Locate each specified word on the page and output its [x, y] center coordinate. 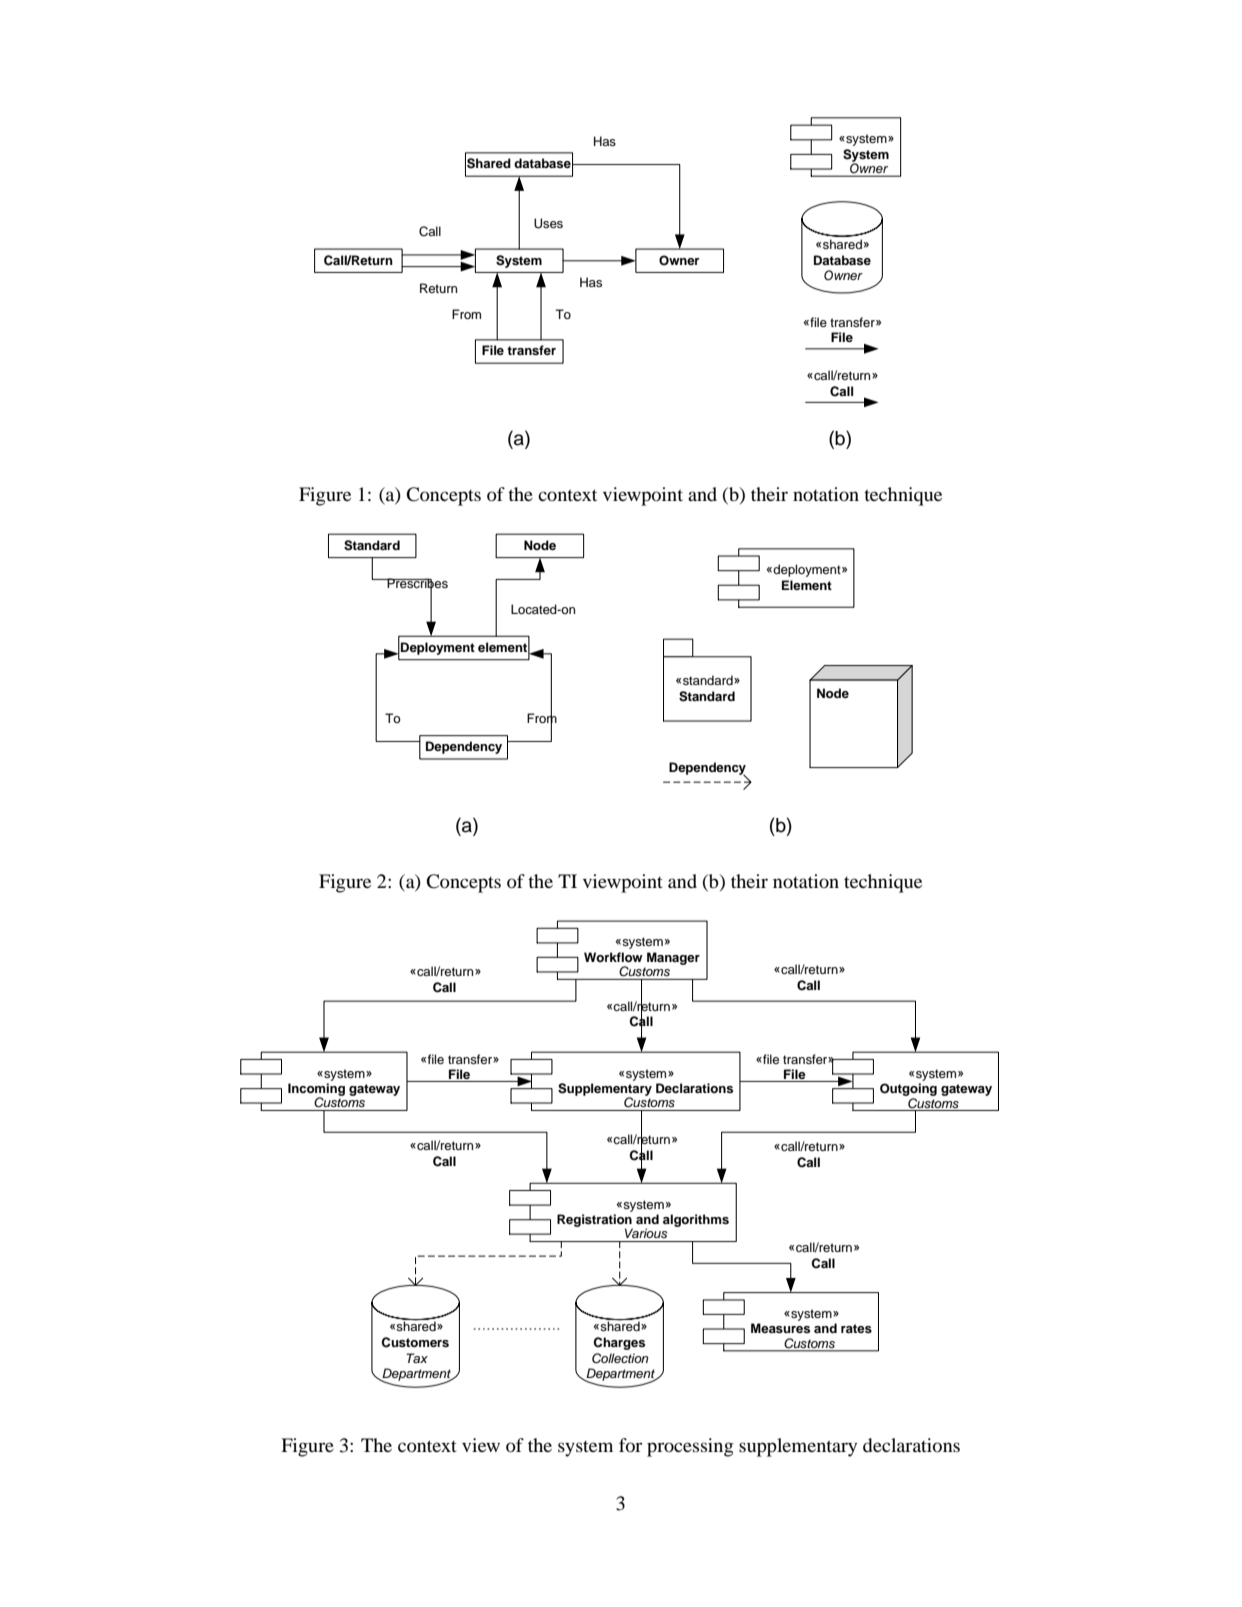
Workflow [613, 957]
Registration [595, 1221]
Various [646, 1233]
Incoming [316, 1090]
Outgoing [908, 1089]
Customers [415, 1342]
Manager [673, 958]
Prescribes [417, 584]
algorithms [696, 1220]
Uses [548, 223]
